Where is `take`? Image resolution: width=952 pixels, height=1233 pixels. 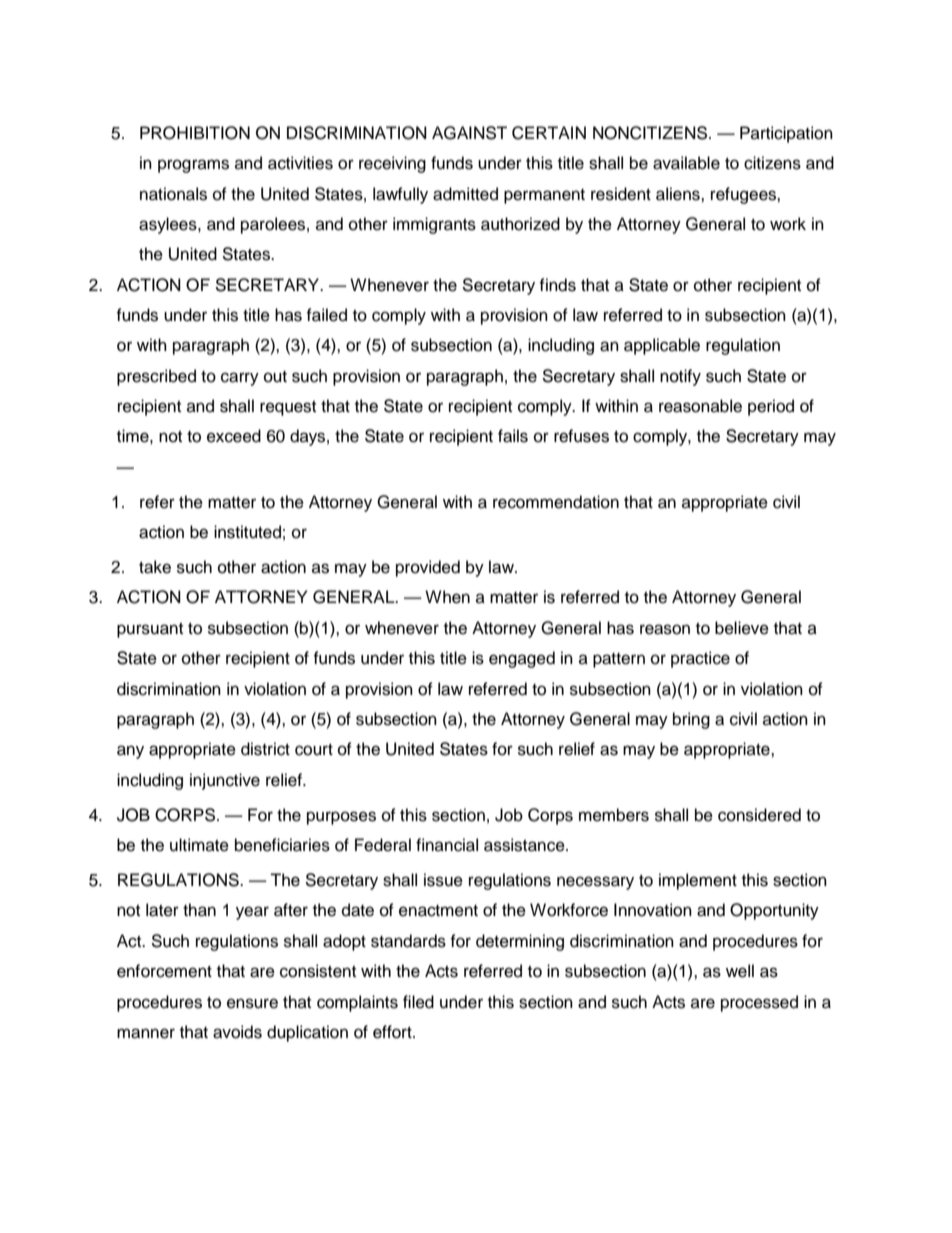 take is located at coordinates (155, 567).
